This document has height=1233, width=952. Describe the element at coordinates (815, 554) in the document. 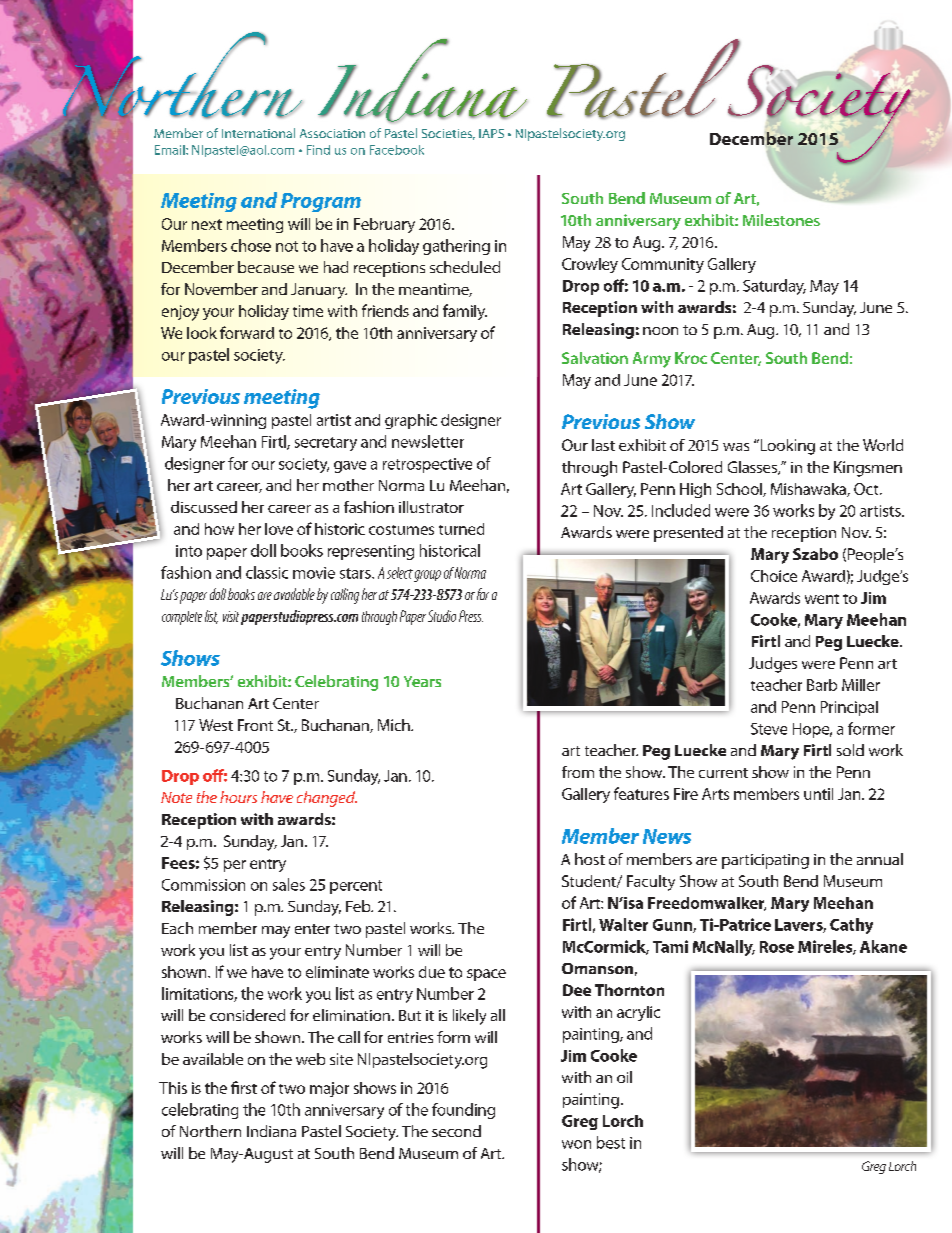

I see `Szabo` at that location.
